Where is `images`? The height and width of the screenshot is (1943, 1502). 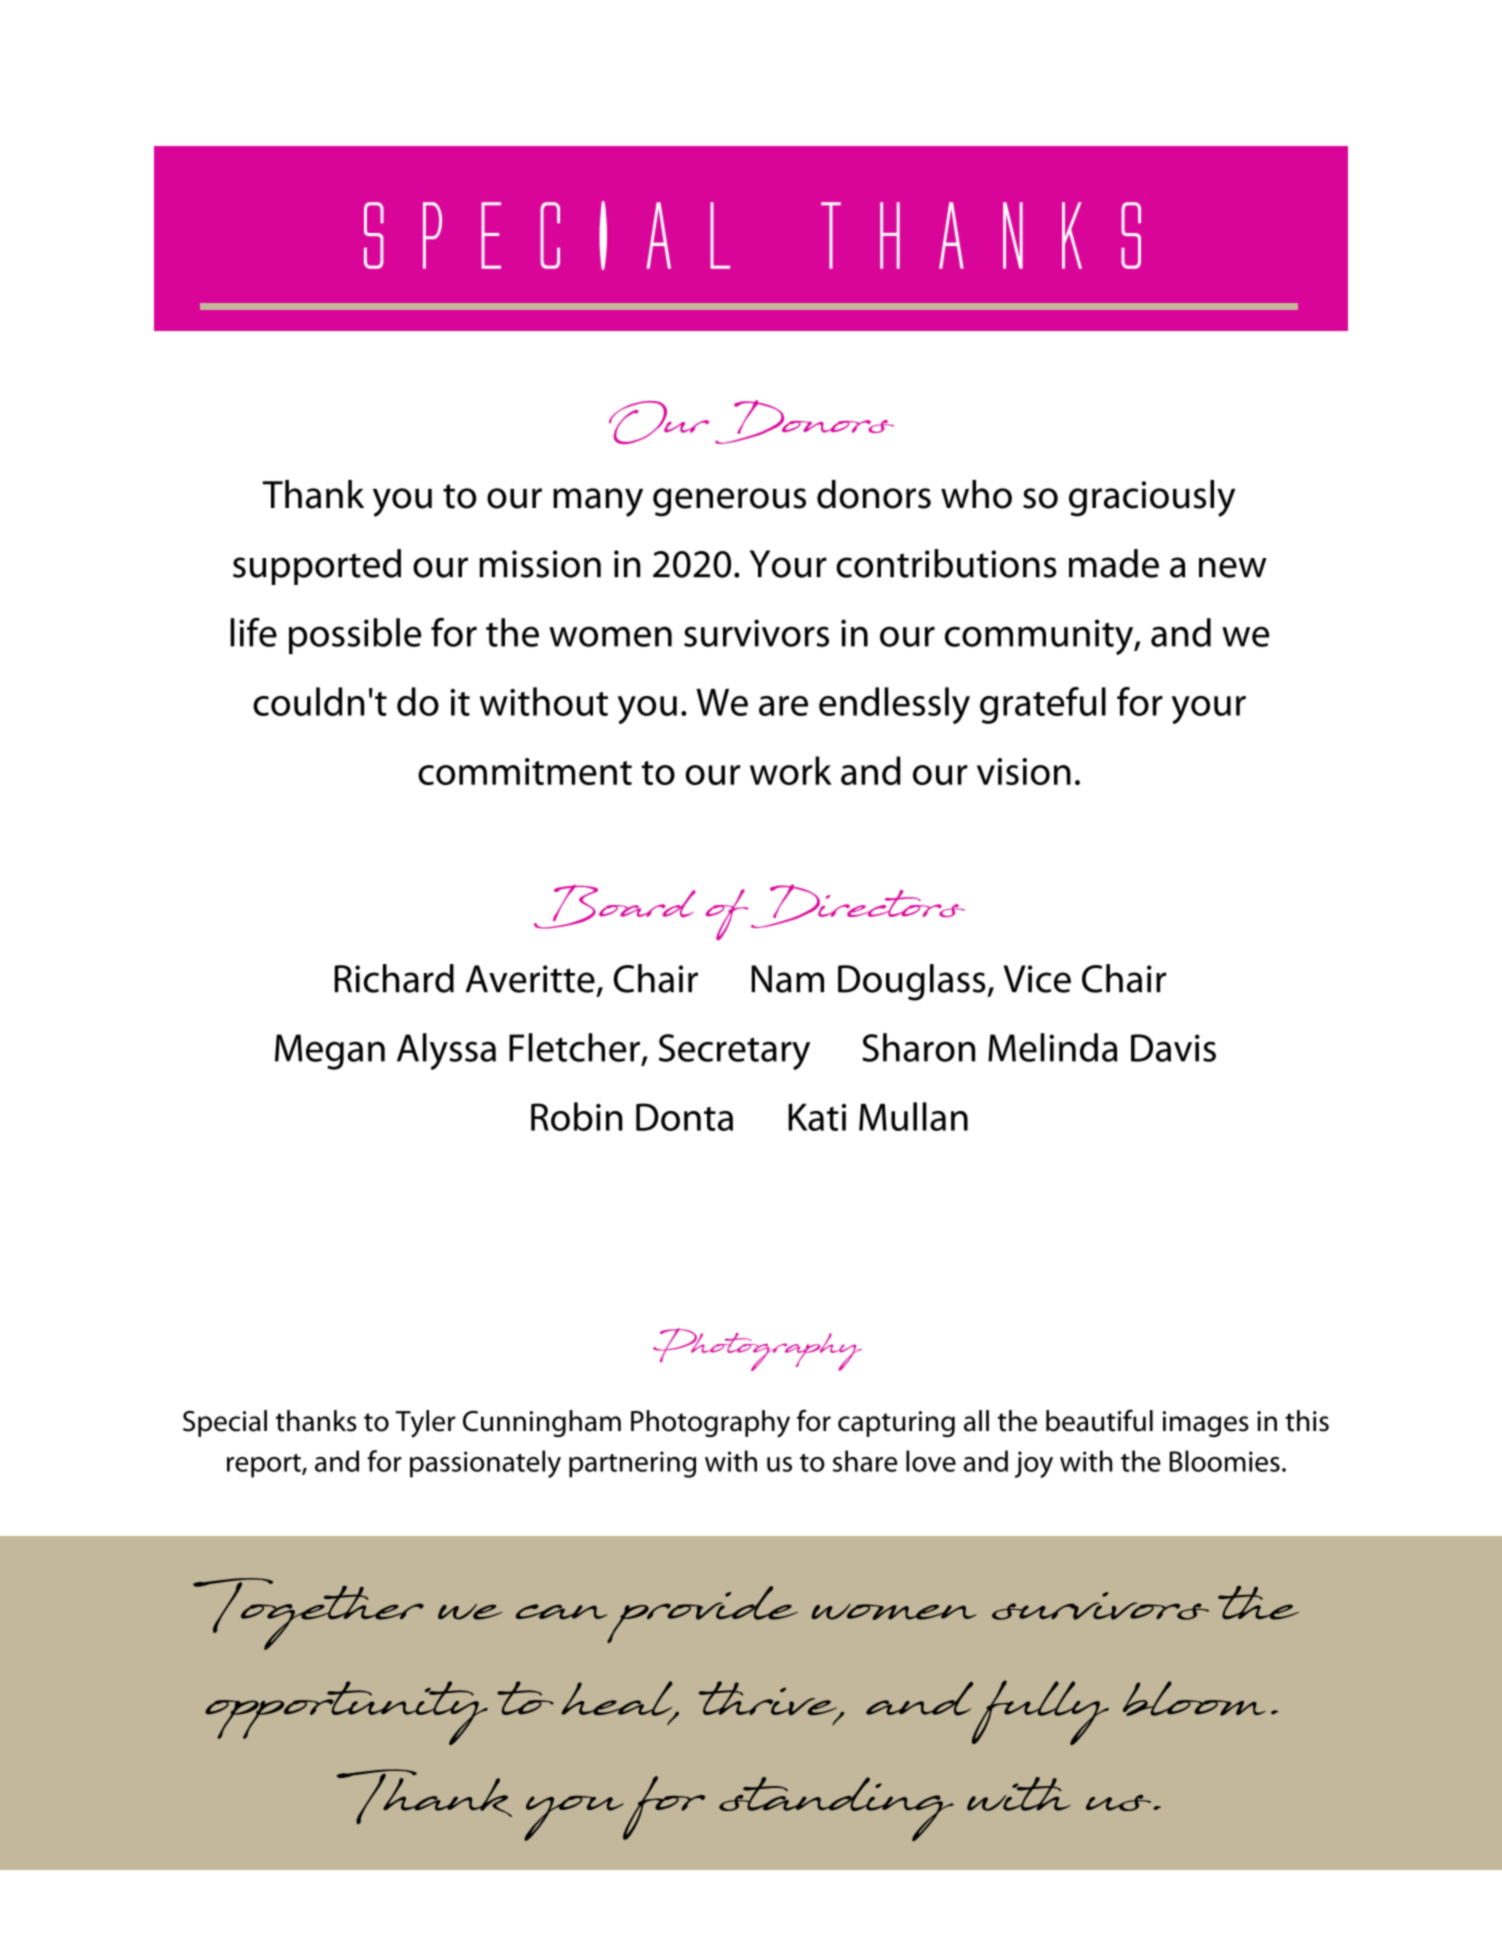 images is located at coordinates (1206, 1424).
